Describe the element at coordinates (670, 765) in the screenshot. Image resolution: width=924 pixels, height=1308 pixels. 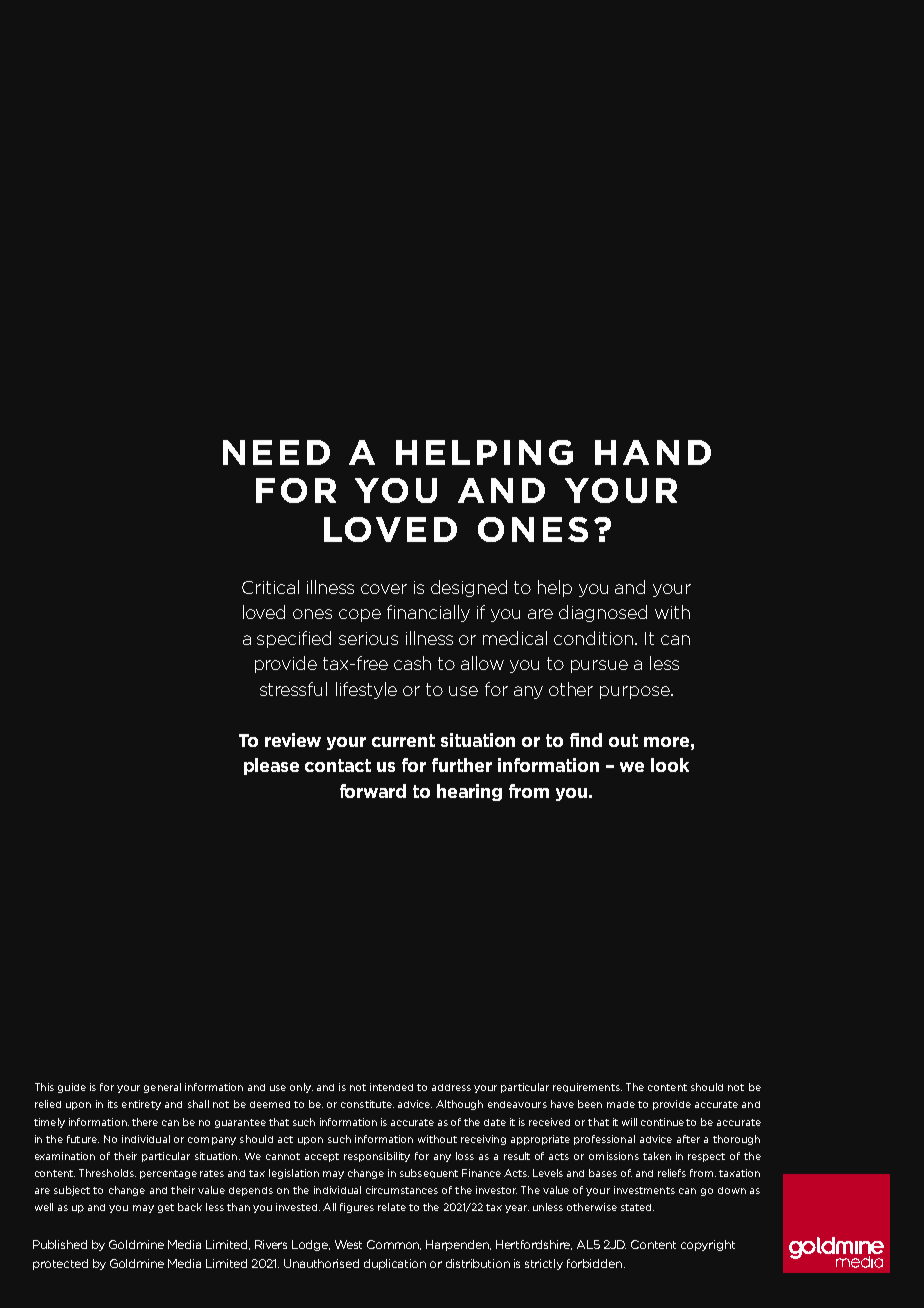
I see `look` at that location.
